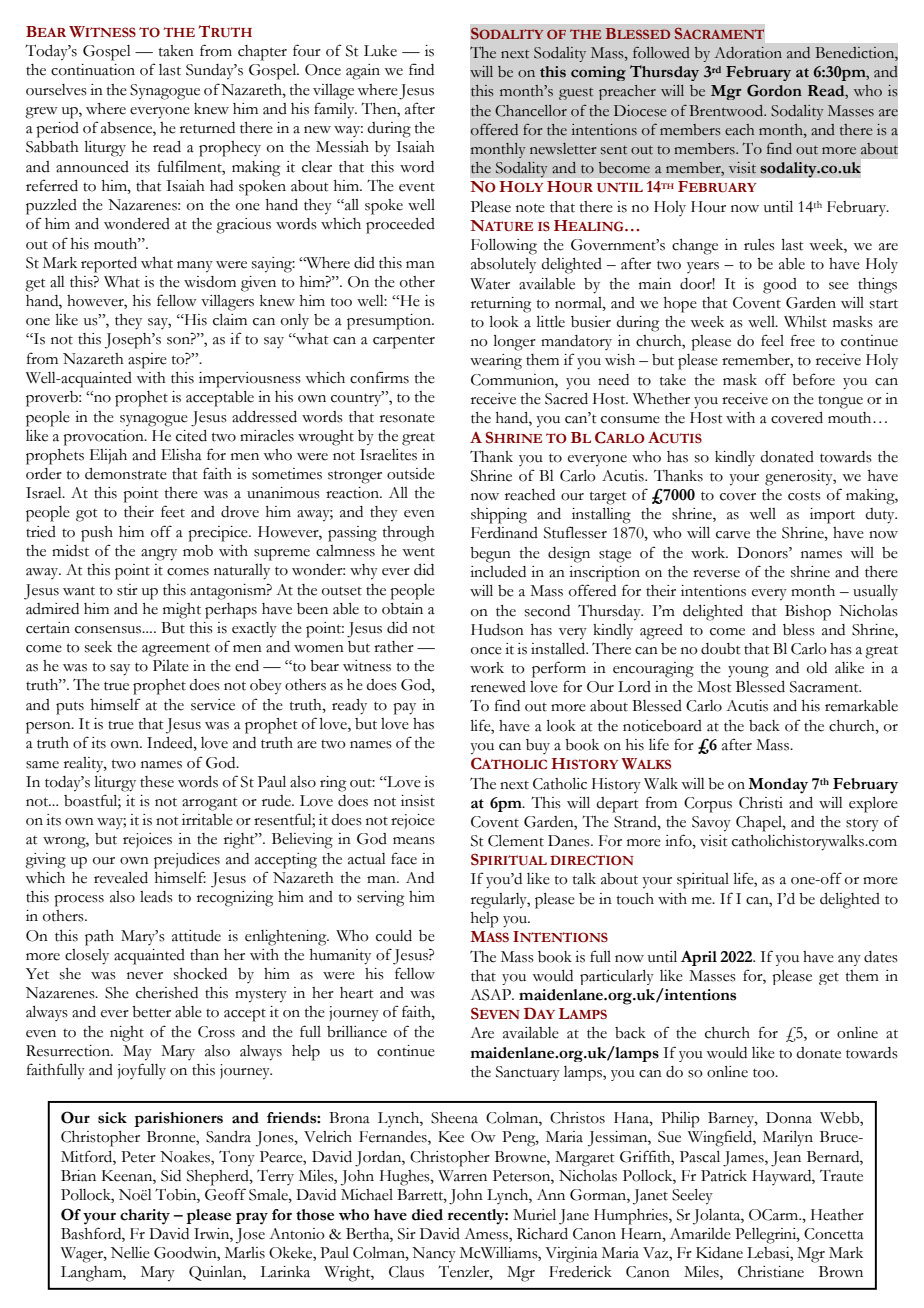 The height and width of the image is (1308, 924). Describe the element at coordinates (411, 474) in the image. I see `outside` at that location.
